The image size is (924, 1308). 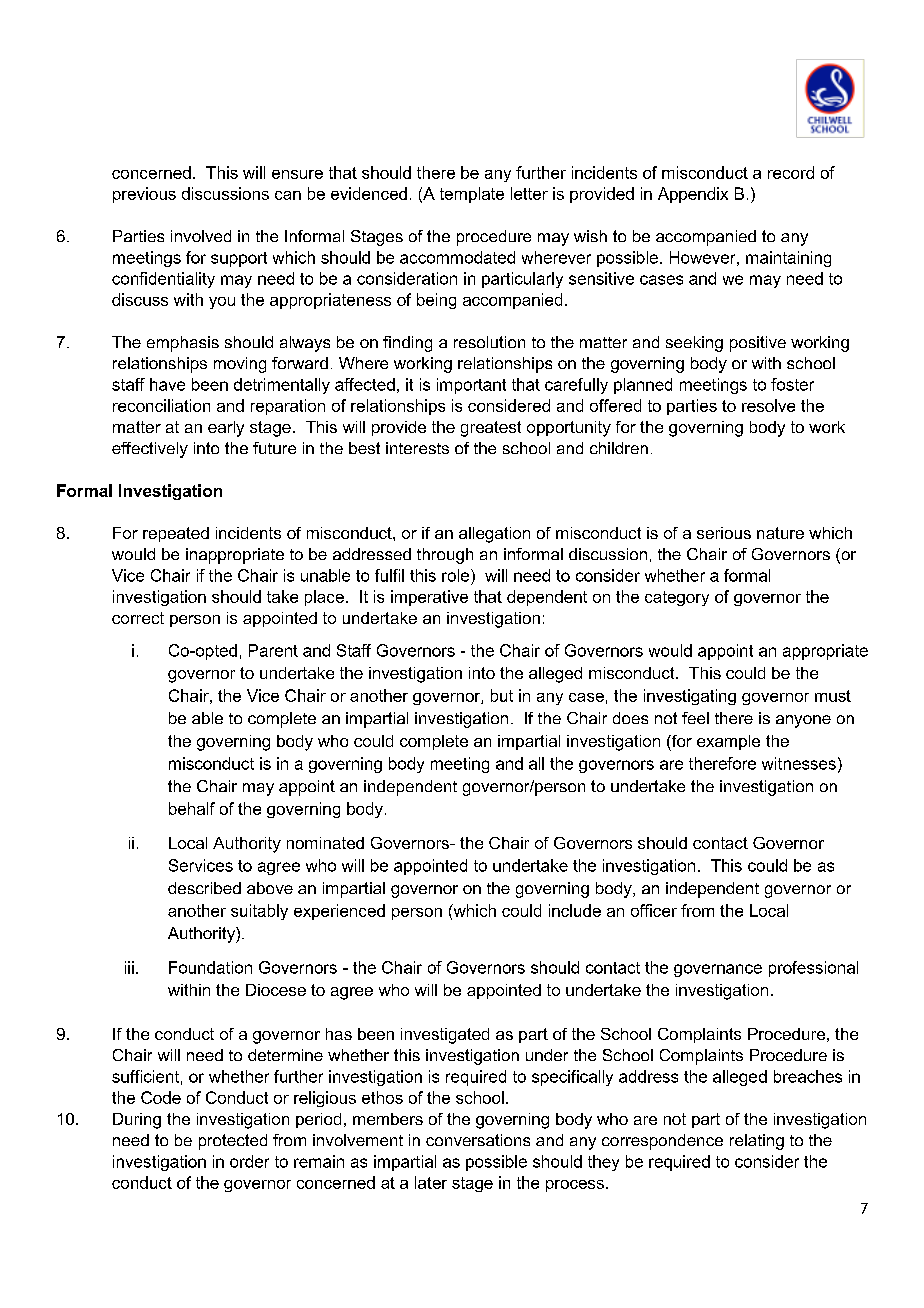 I want to click on Appendix, so click(x=693, y=195).
